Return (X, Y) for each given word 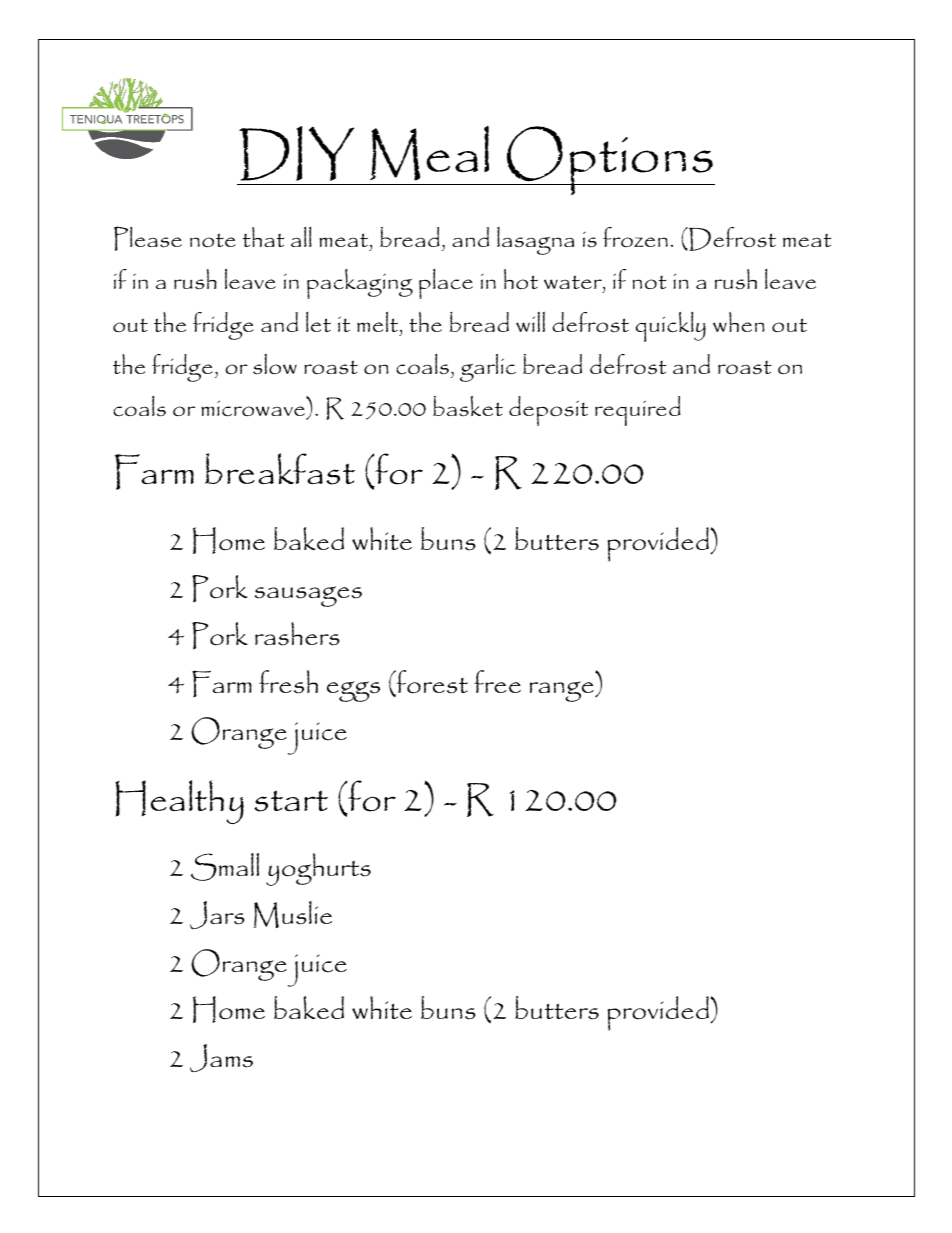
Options (610, 160)
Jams (221, 1058)
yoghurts (318, 869)
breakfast (280, 469)
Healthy (179, 802)
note (213, 240)
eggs (353, 691)
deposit (548, 411)
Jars (217, 915)
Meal (429, 153)
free (497, 681)
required (638, 411)
